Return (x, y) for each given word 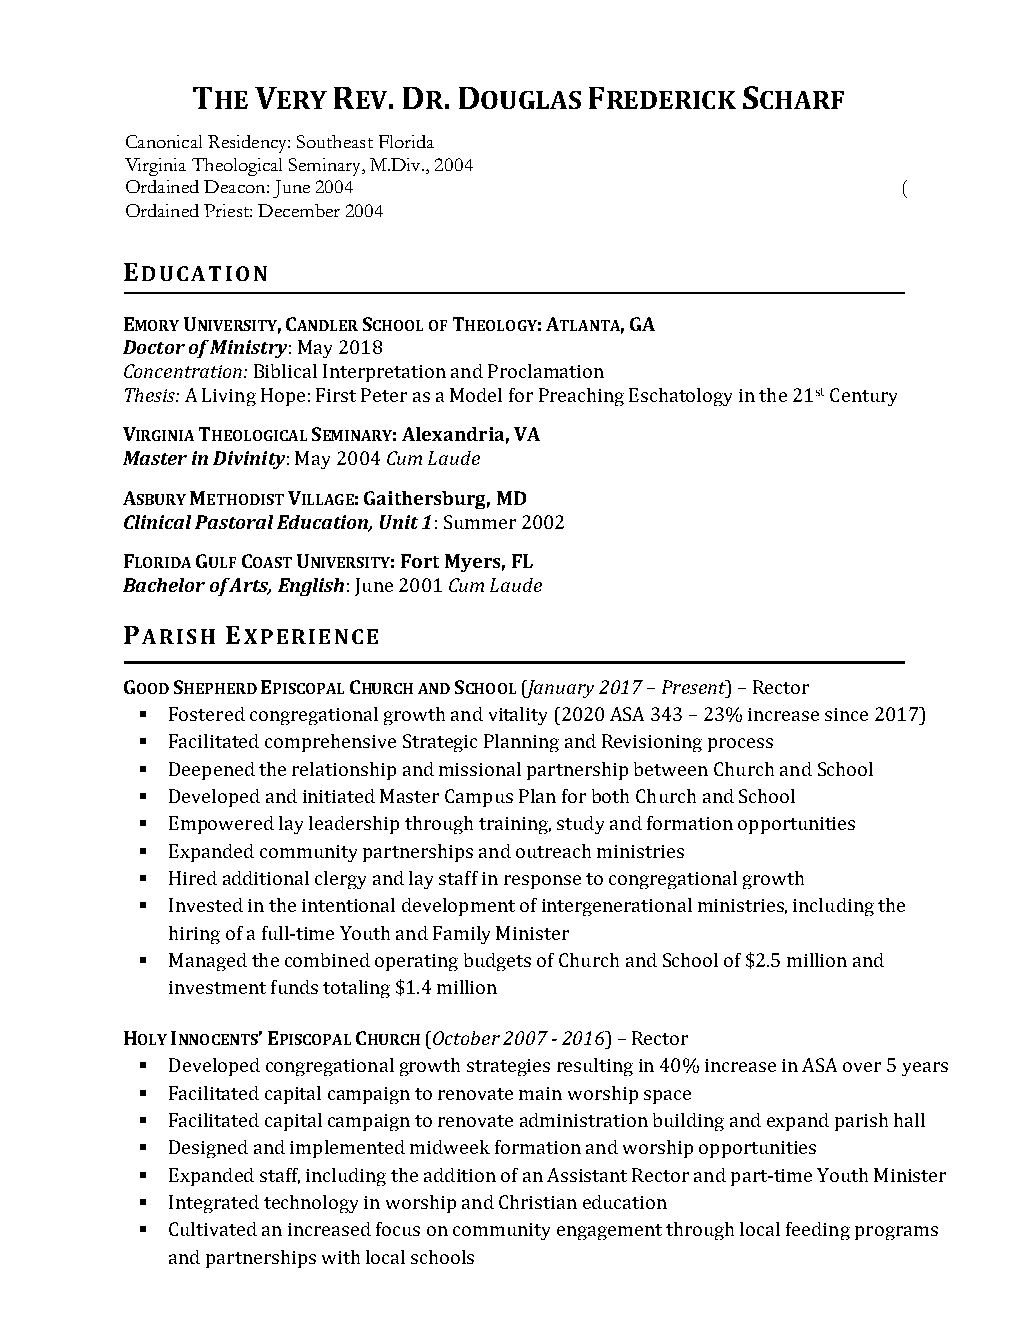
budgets (497, 962)
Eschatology (680, 397)
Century (863, 397)
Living (229, 397)
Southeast (335, 141)
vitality (518, 716)
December (299, 210)
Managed (208, 962)
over (862, 1067)
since (846, 714)
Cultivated (213, 1229)
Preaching (581, 397)
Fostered (207, 714)
